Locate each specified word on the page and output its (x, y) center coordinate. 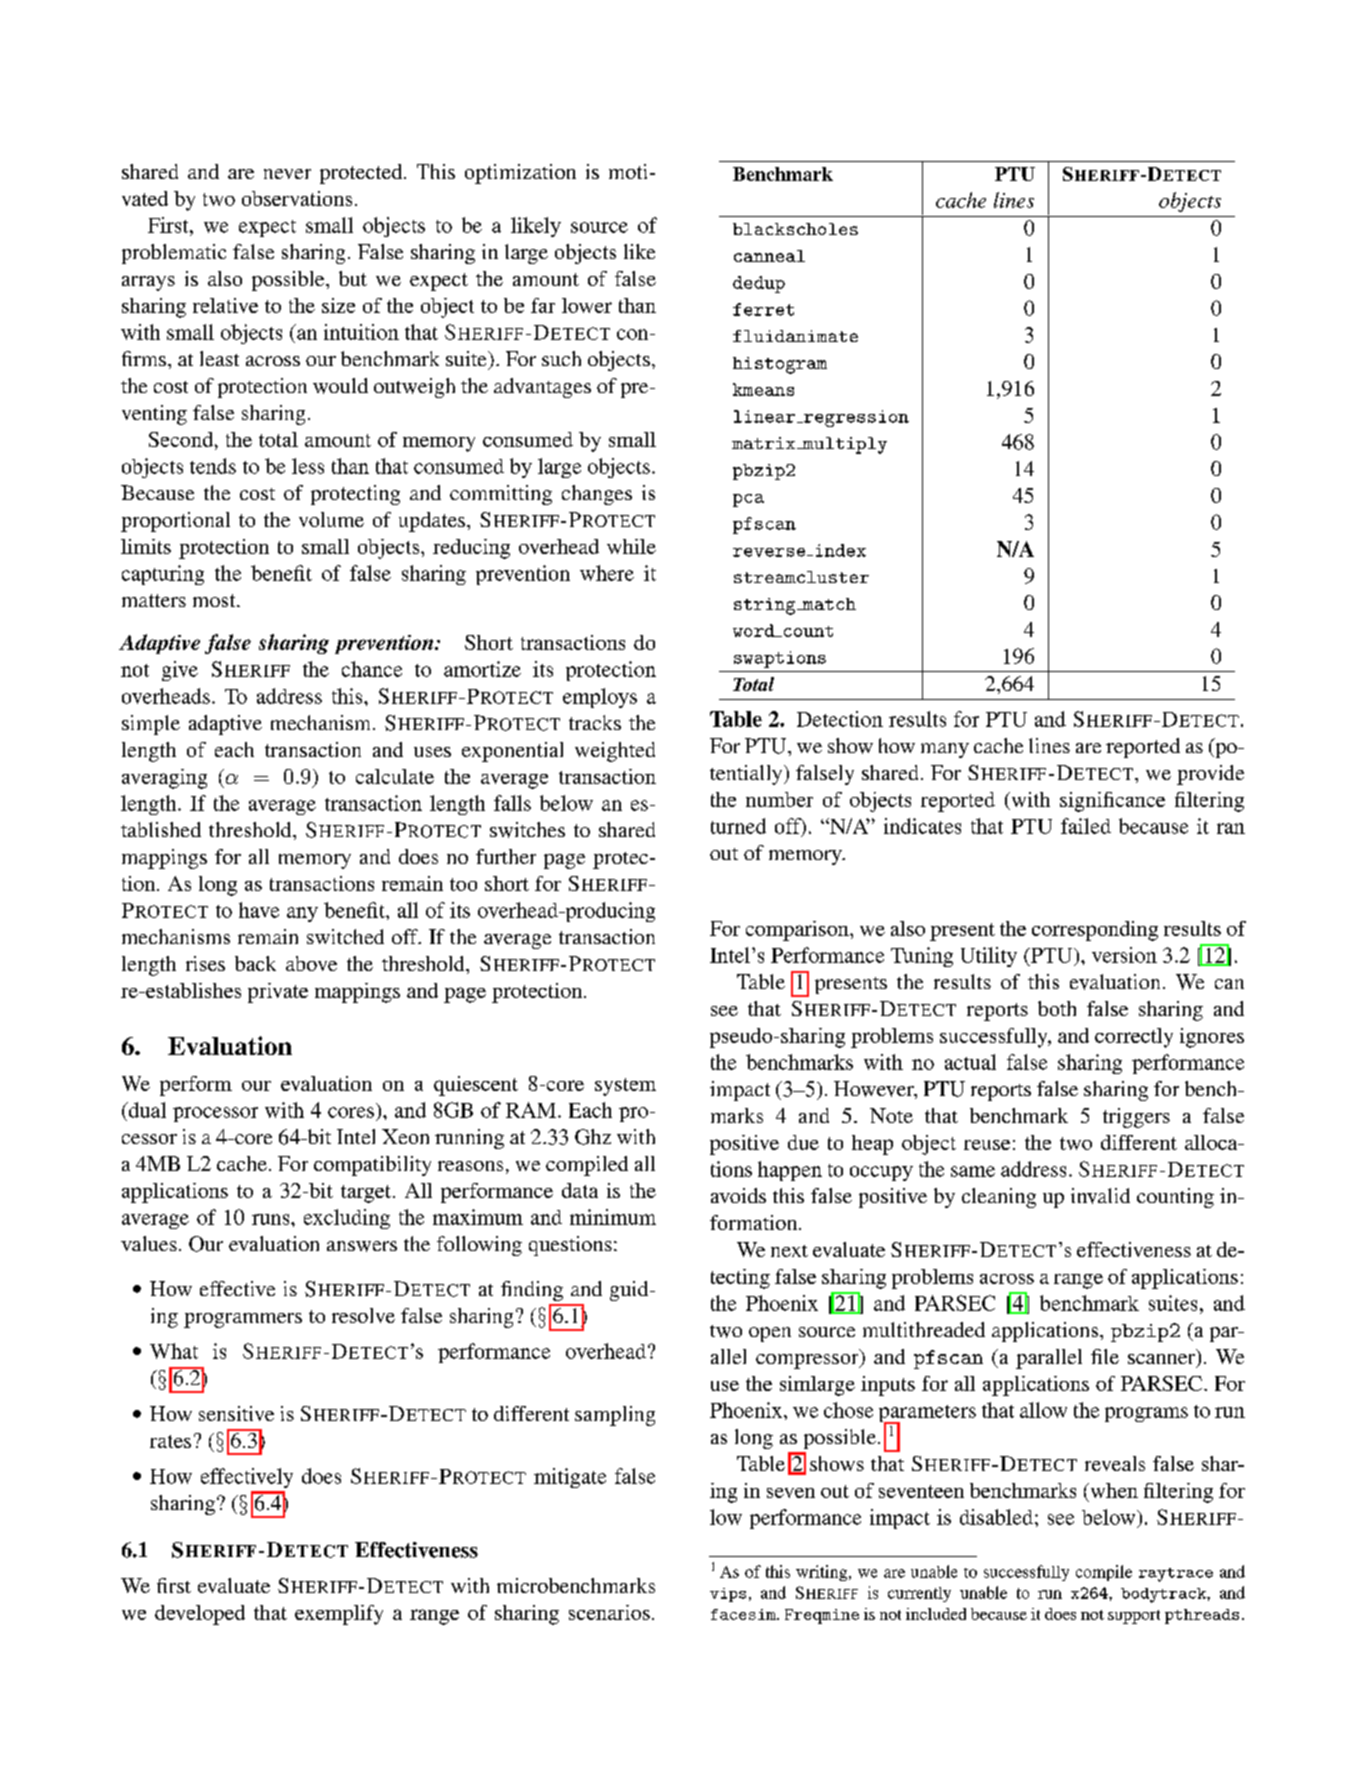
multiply (844, 445)
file (1105, 1356)
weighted (615, 752)
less (308, 466)
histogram (780, 365)
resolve (363, 1315)
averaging (164, 779)
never (287, 174)
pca (748, 500)
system (625, 1087)
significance (1112, 802)
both (1057, 1008)
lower (587, 305)
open (770, 1334)
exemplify (339, 1615)
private (278, 993)
